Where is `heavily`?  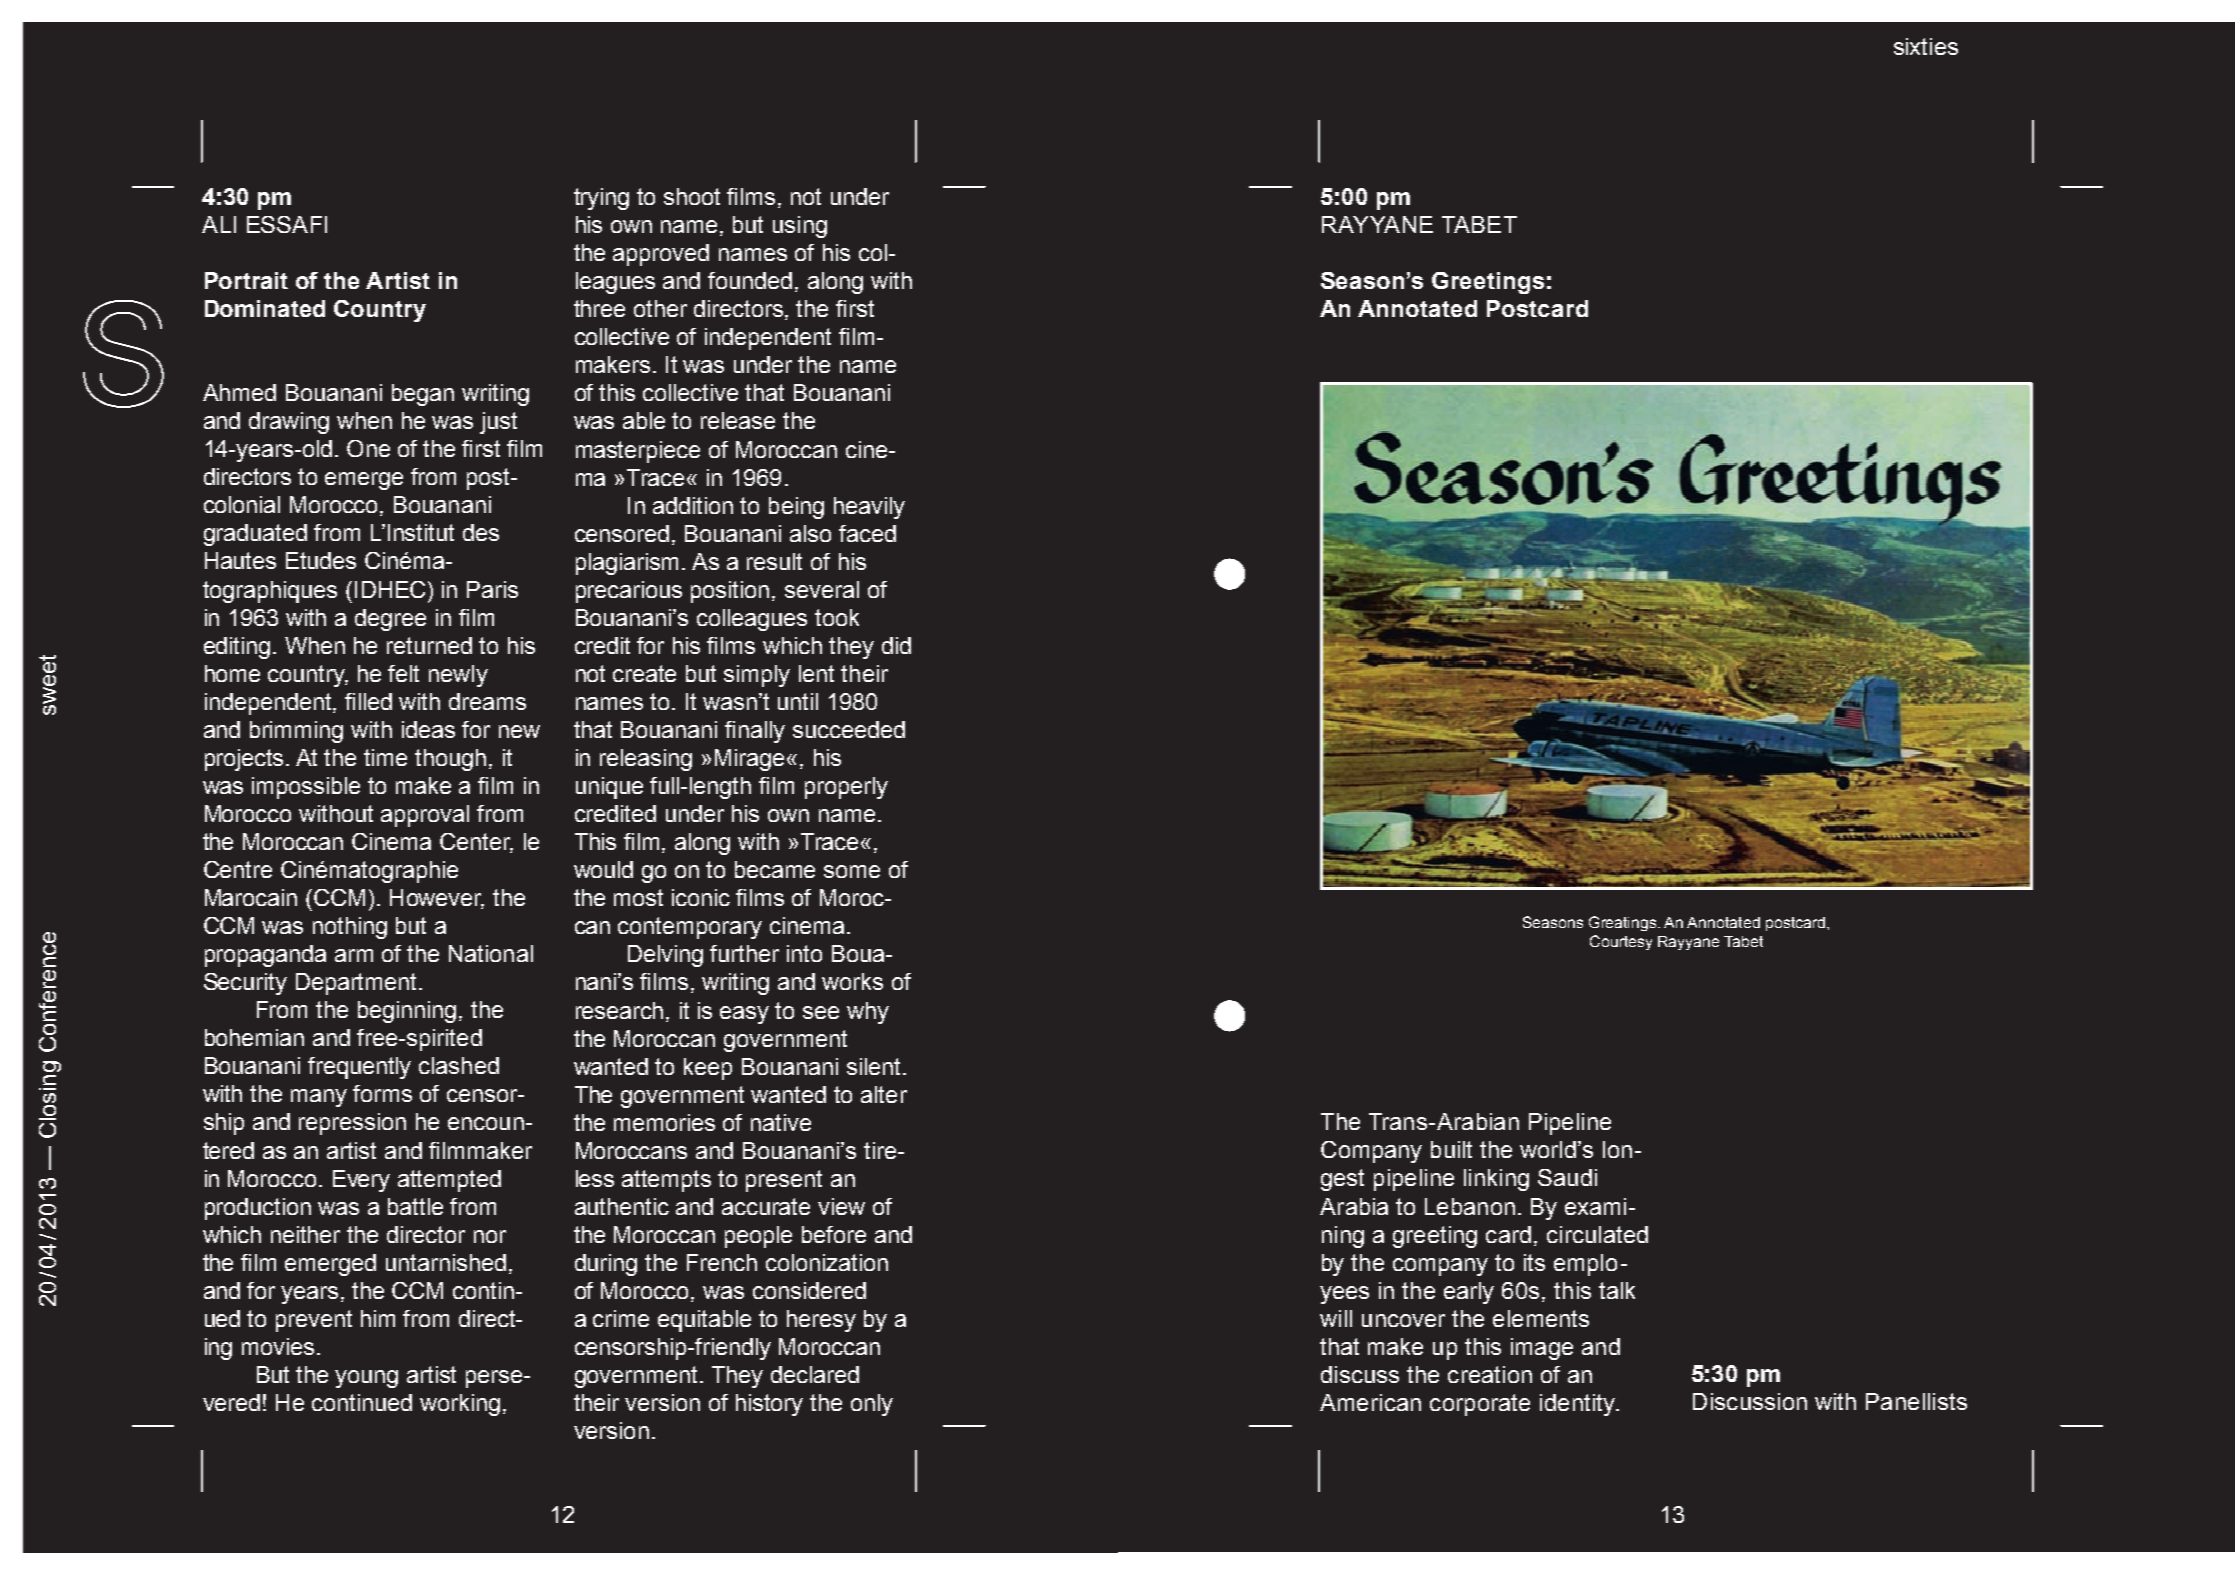
heavily is located at coordinates (869, 508).
